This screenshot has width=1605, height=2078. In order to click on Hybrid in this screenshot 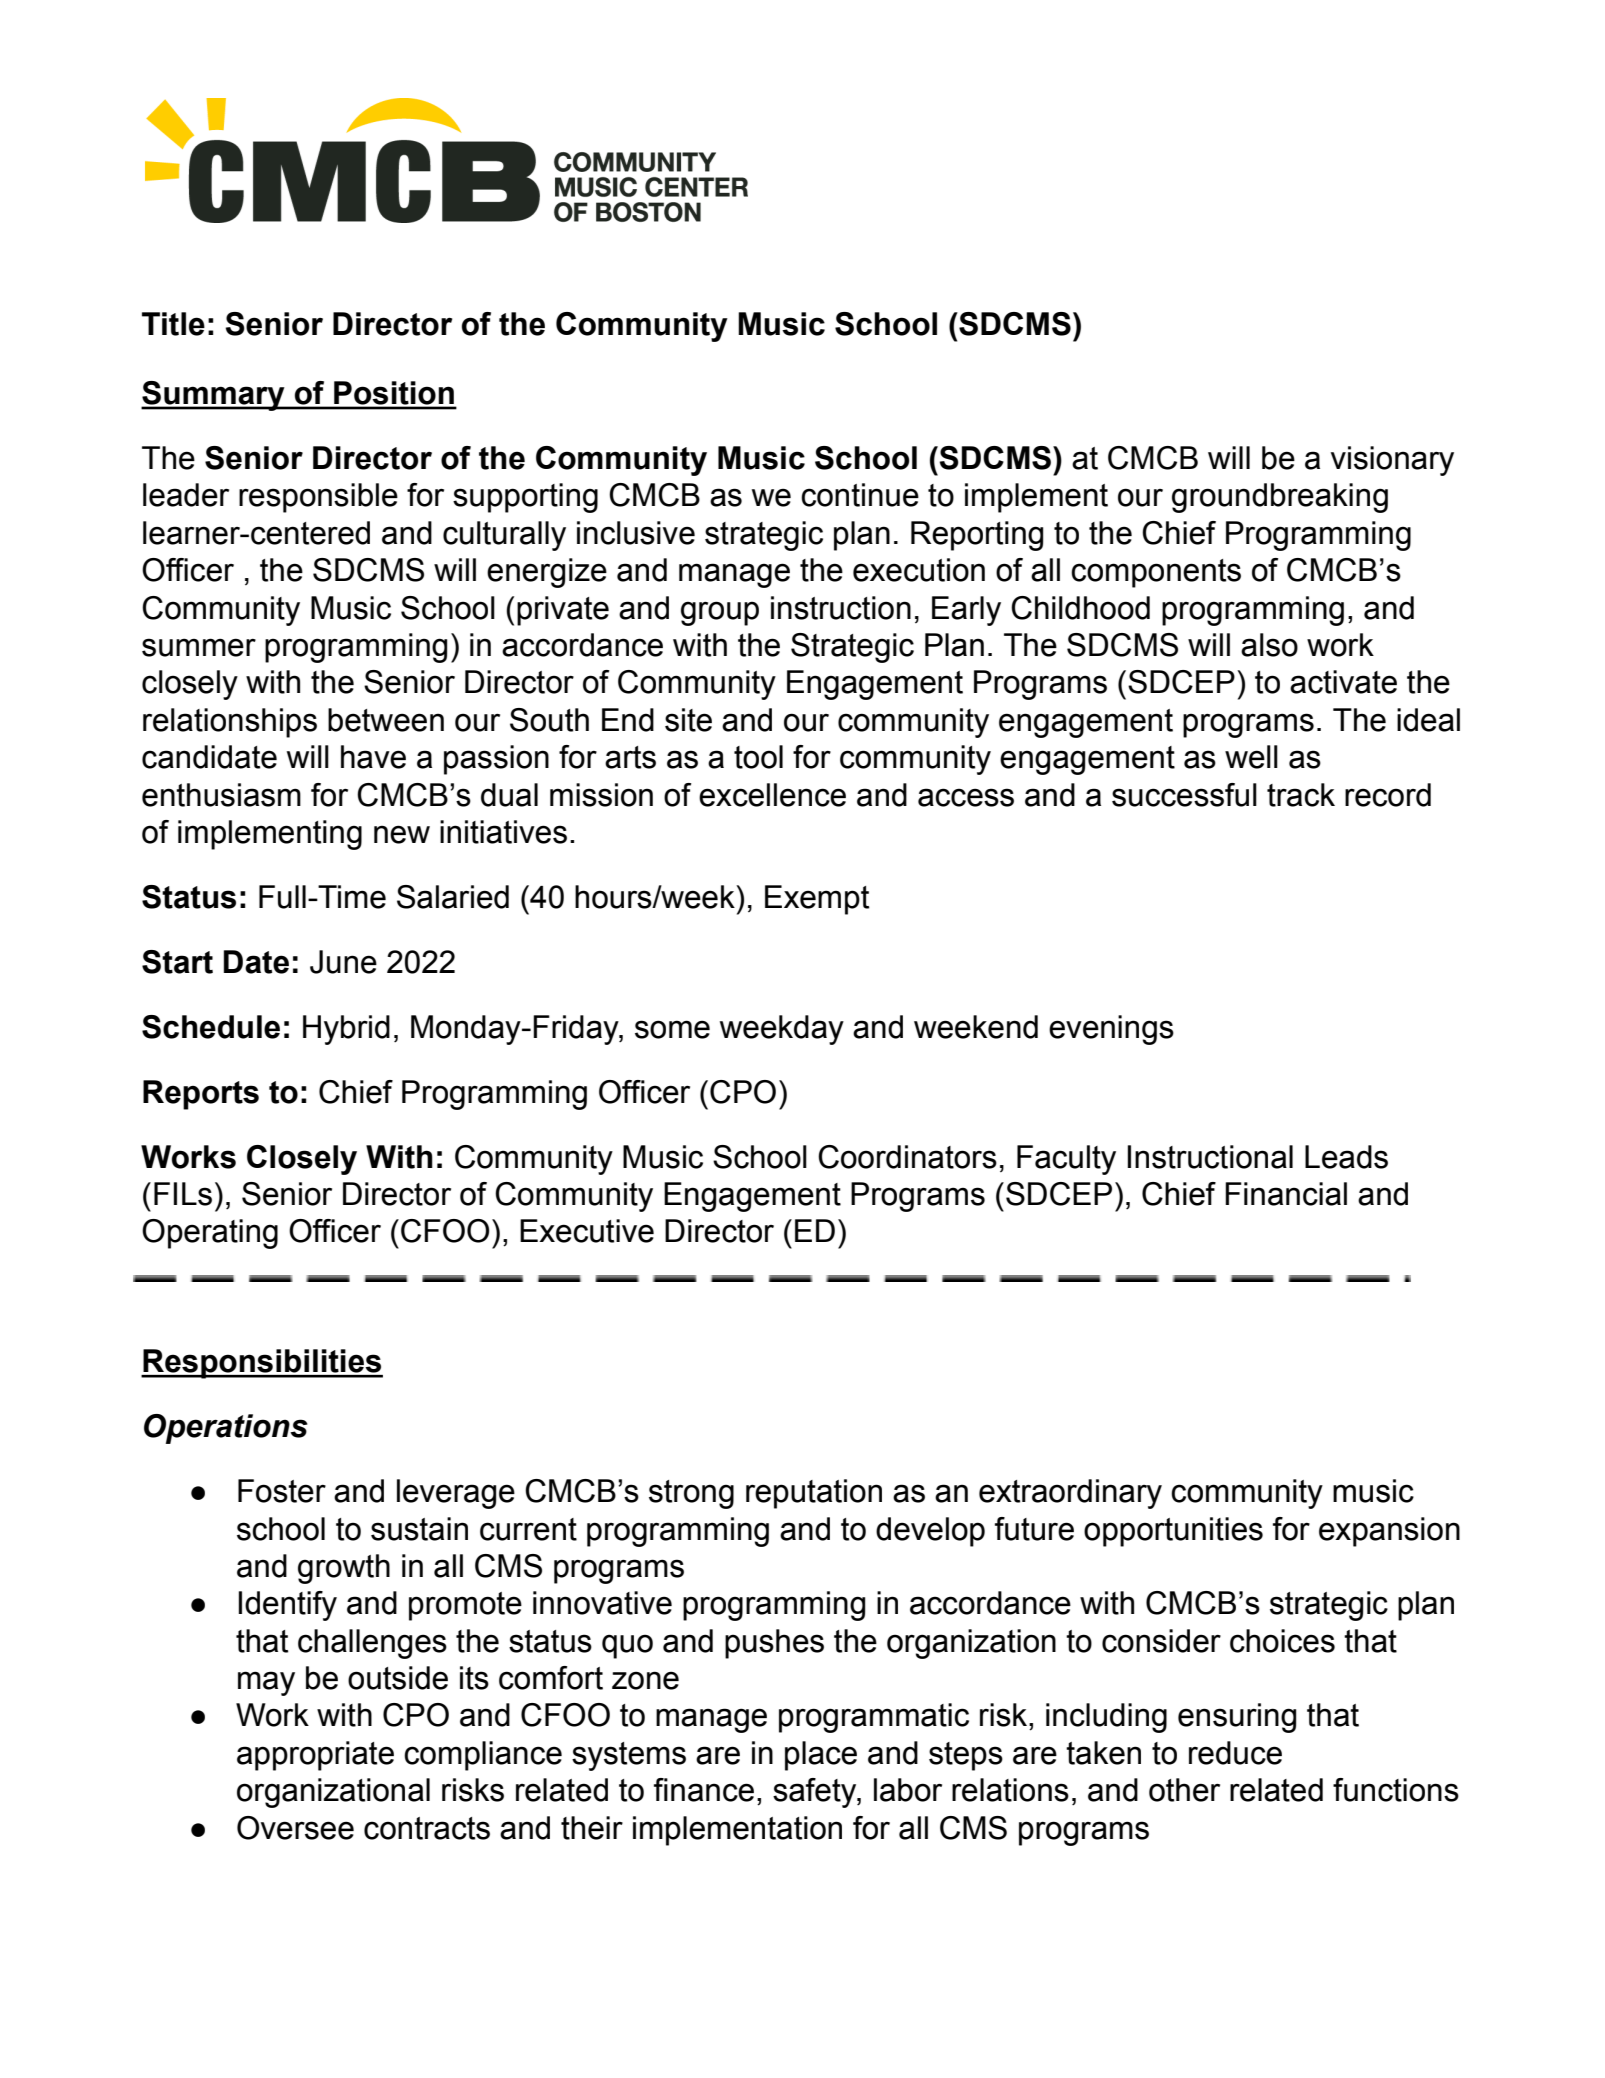, I will do `click(346, 1030)`.
